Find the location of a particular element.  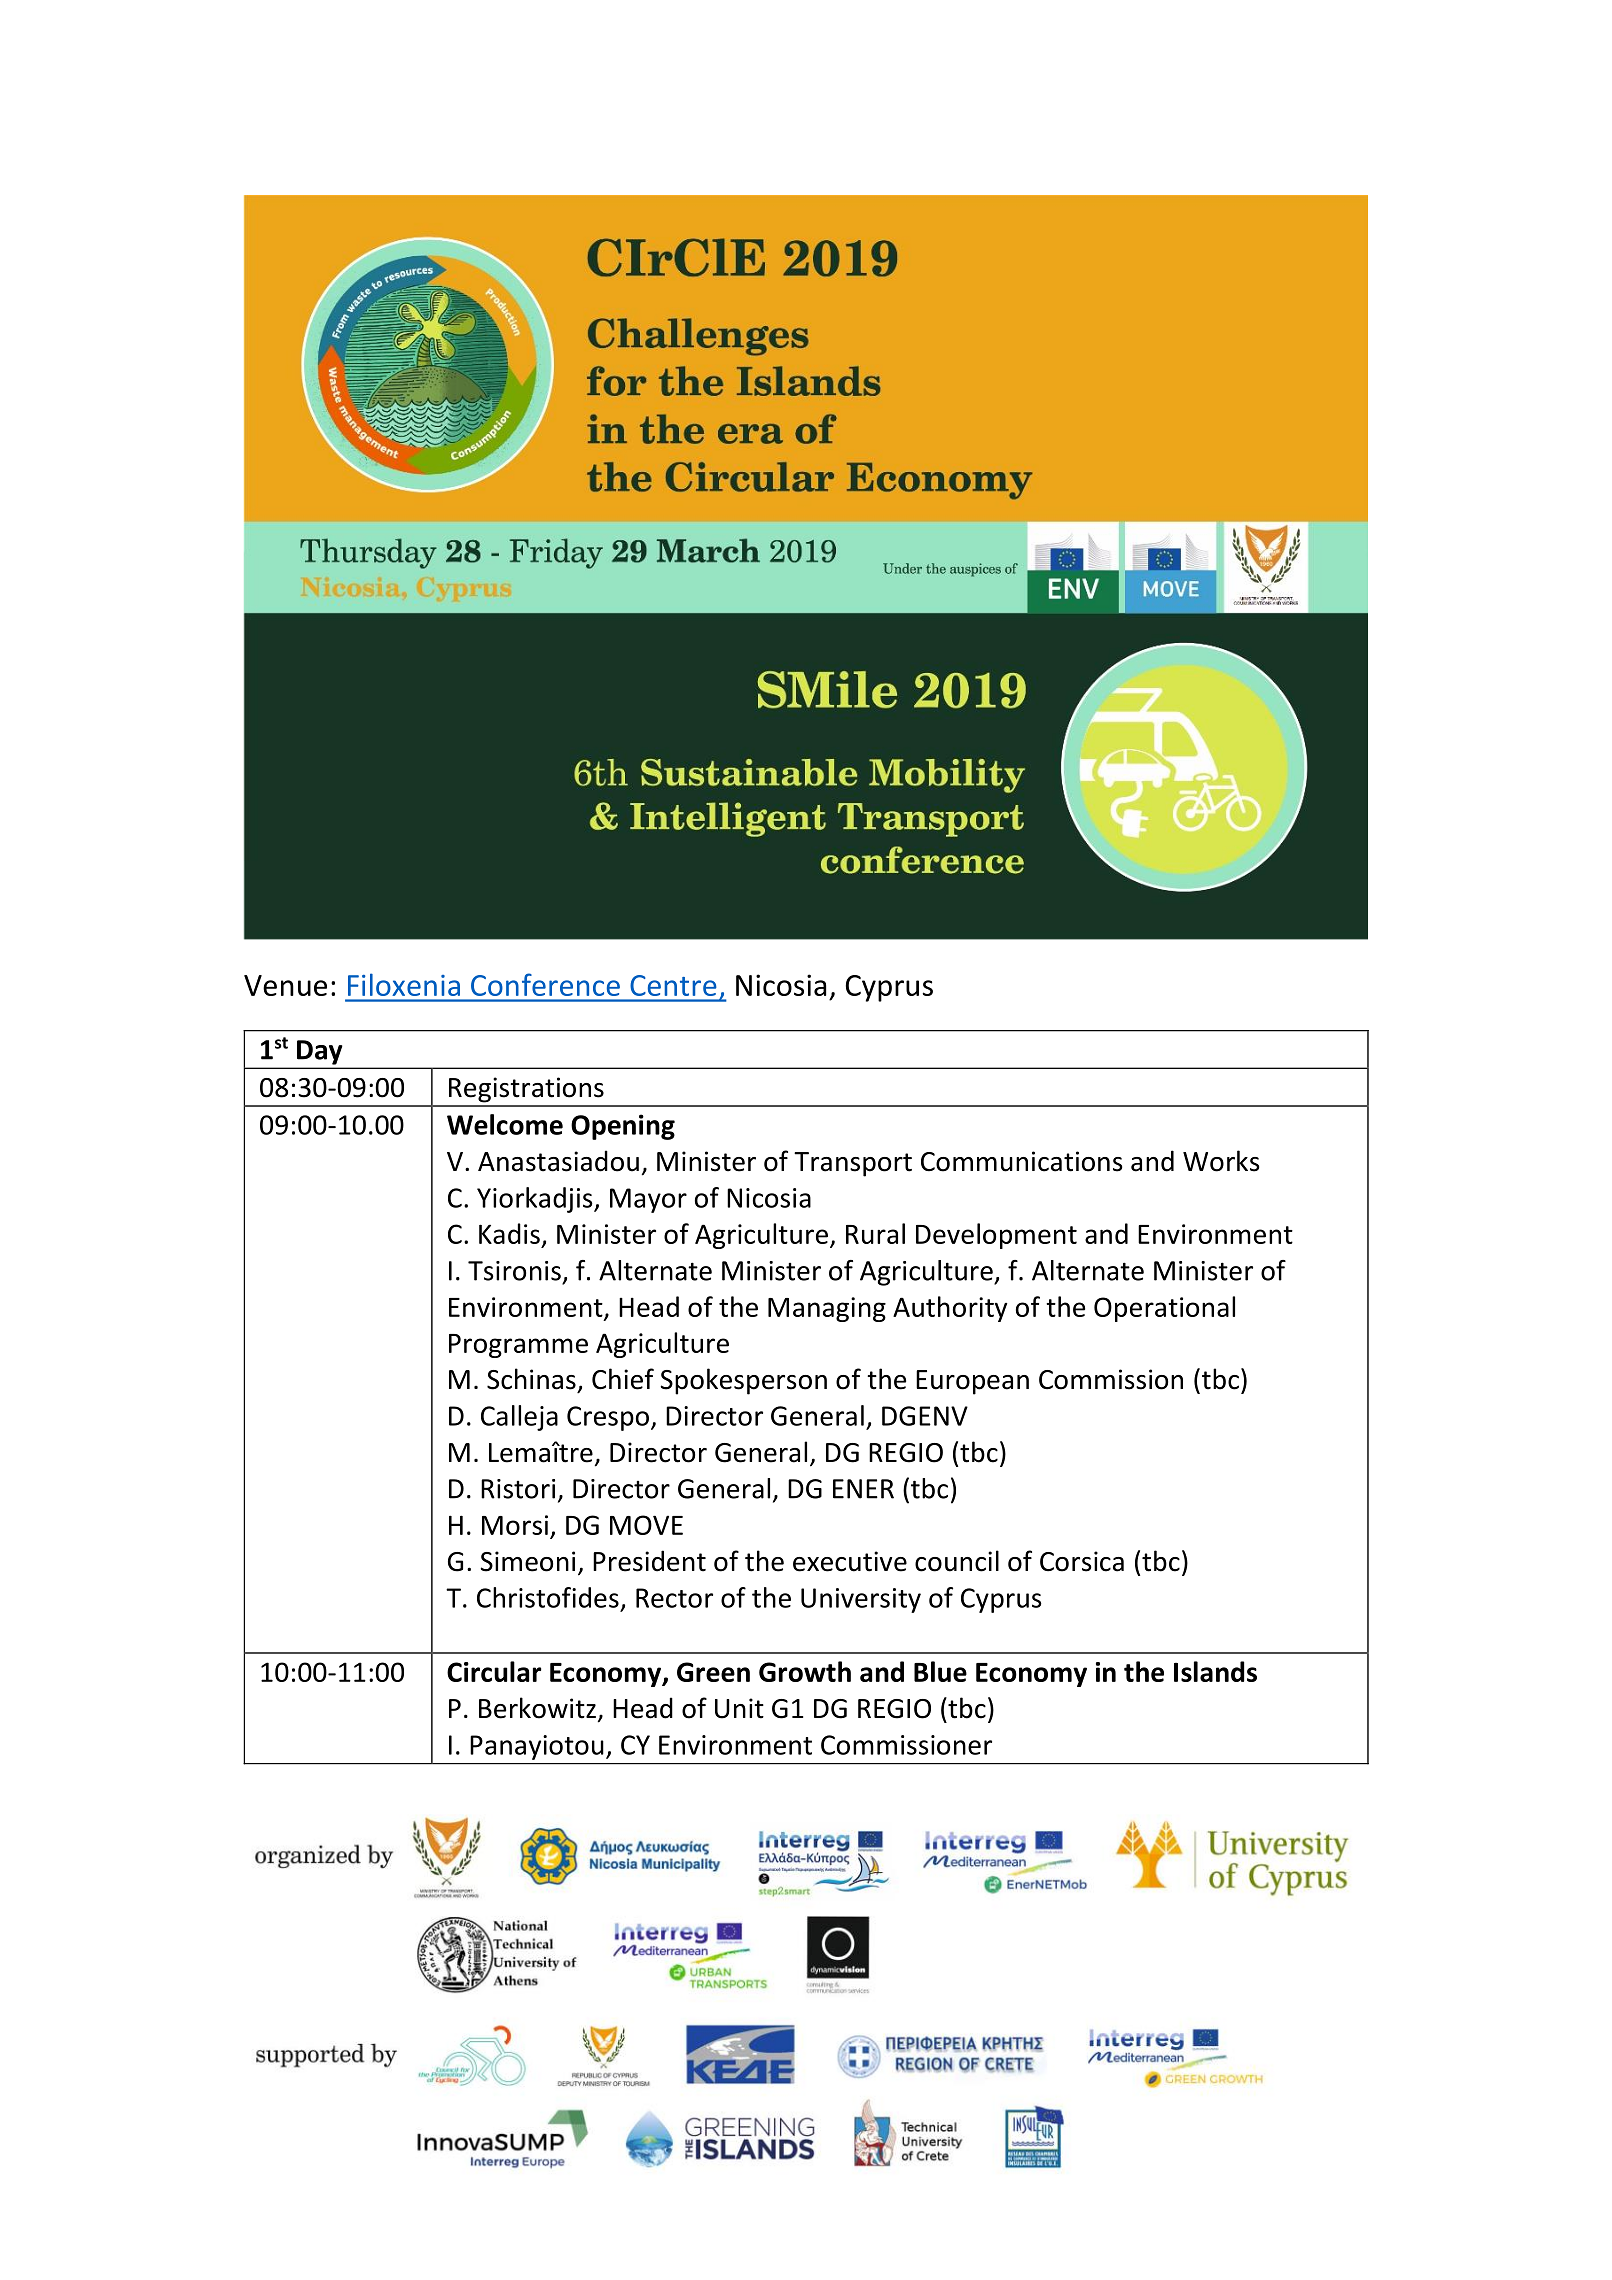

Rural is located at coordinates (875, 1233).
